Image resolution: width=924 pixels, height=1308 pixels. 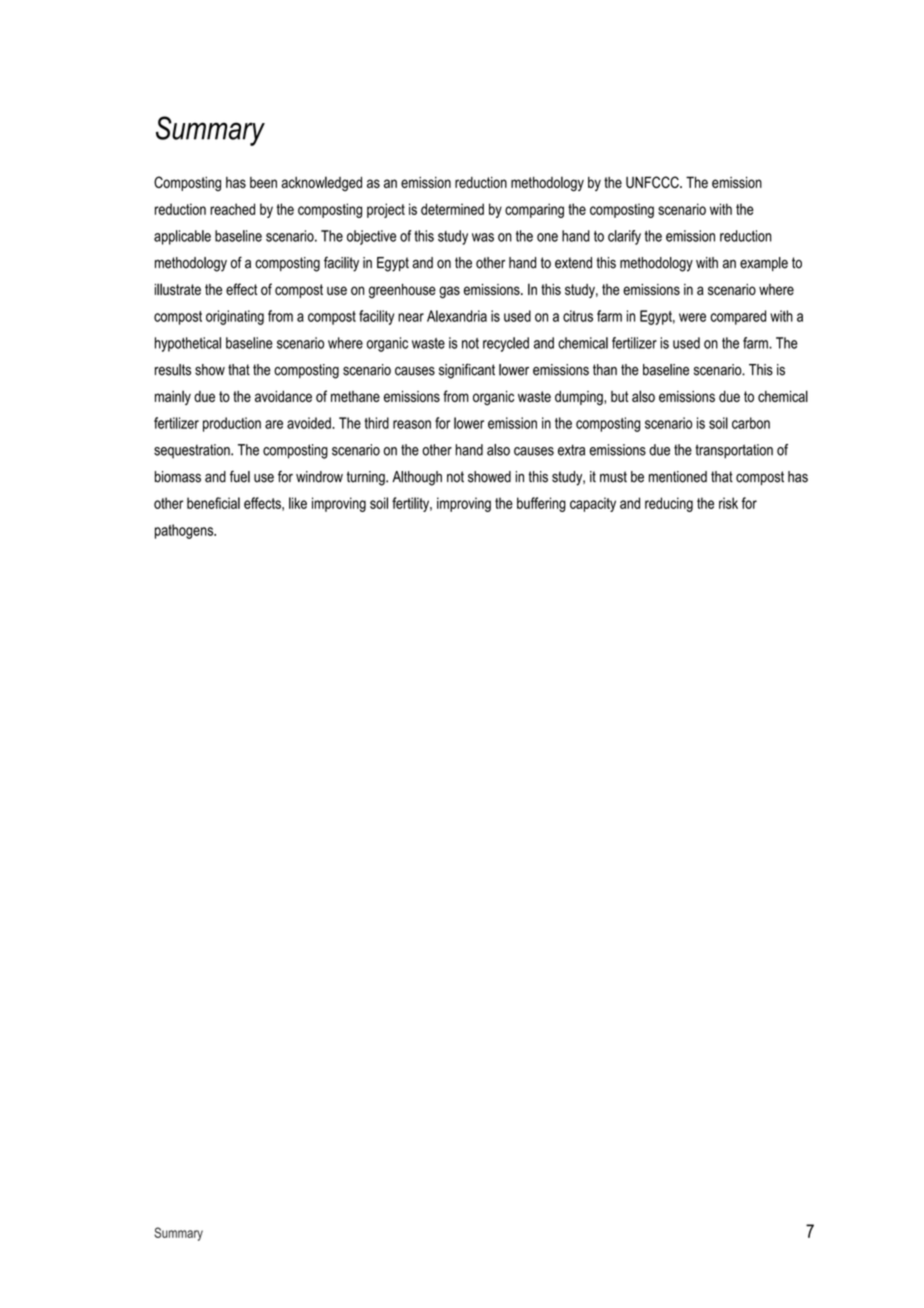 What do you see at coordinates (467, 371) in the screenshot?
I see `significant` at bounding box center [467, 371].
